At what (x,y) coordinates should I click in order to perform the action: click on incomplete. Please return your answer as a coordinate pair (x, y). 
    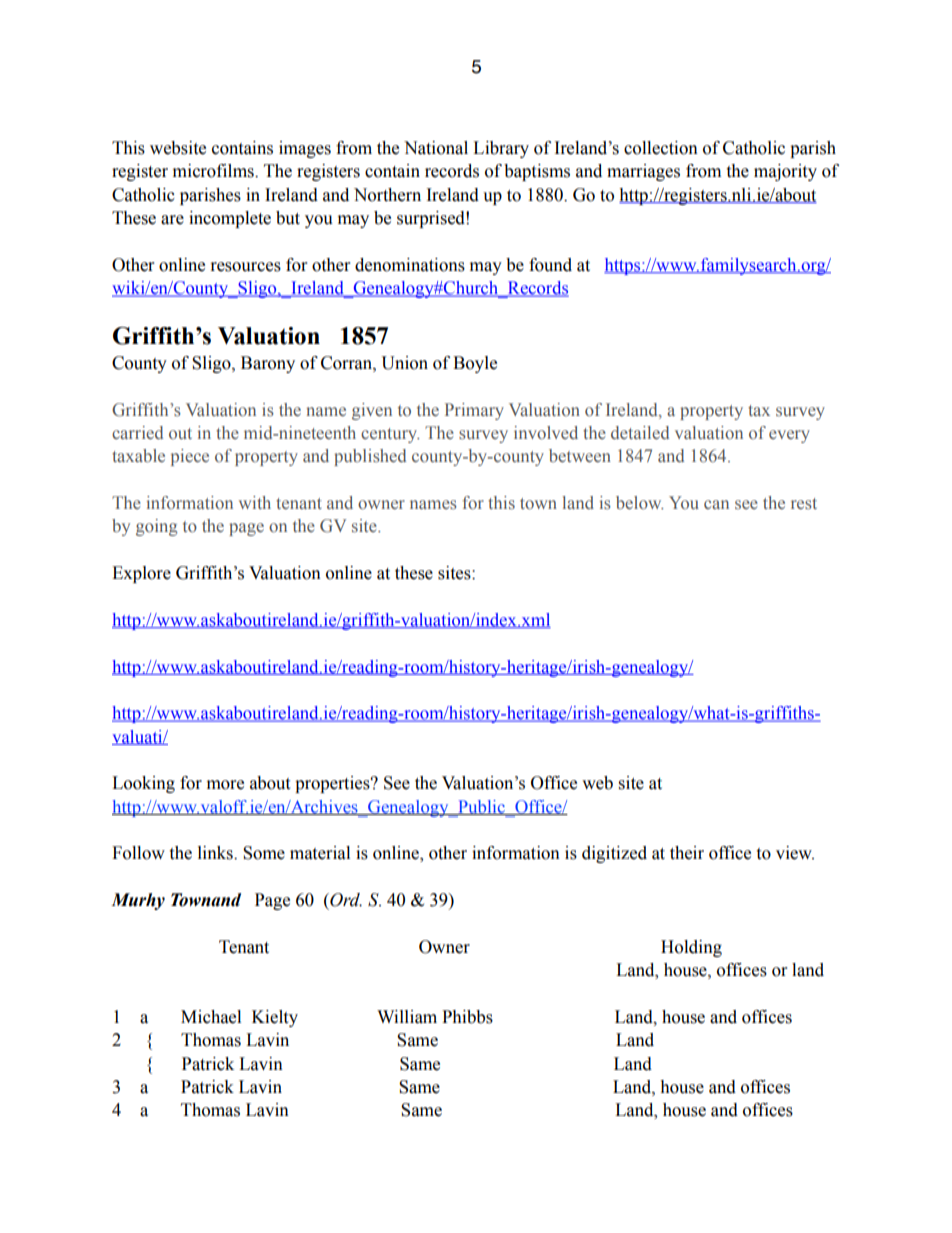
    Looking at the image, I should click on (230, 219).
